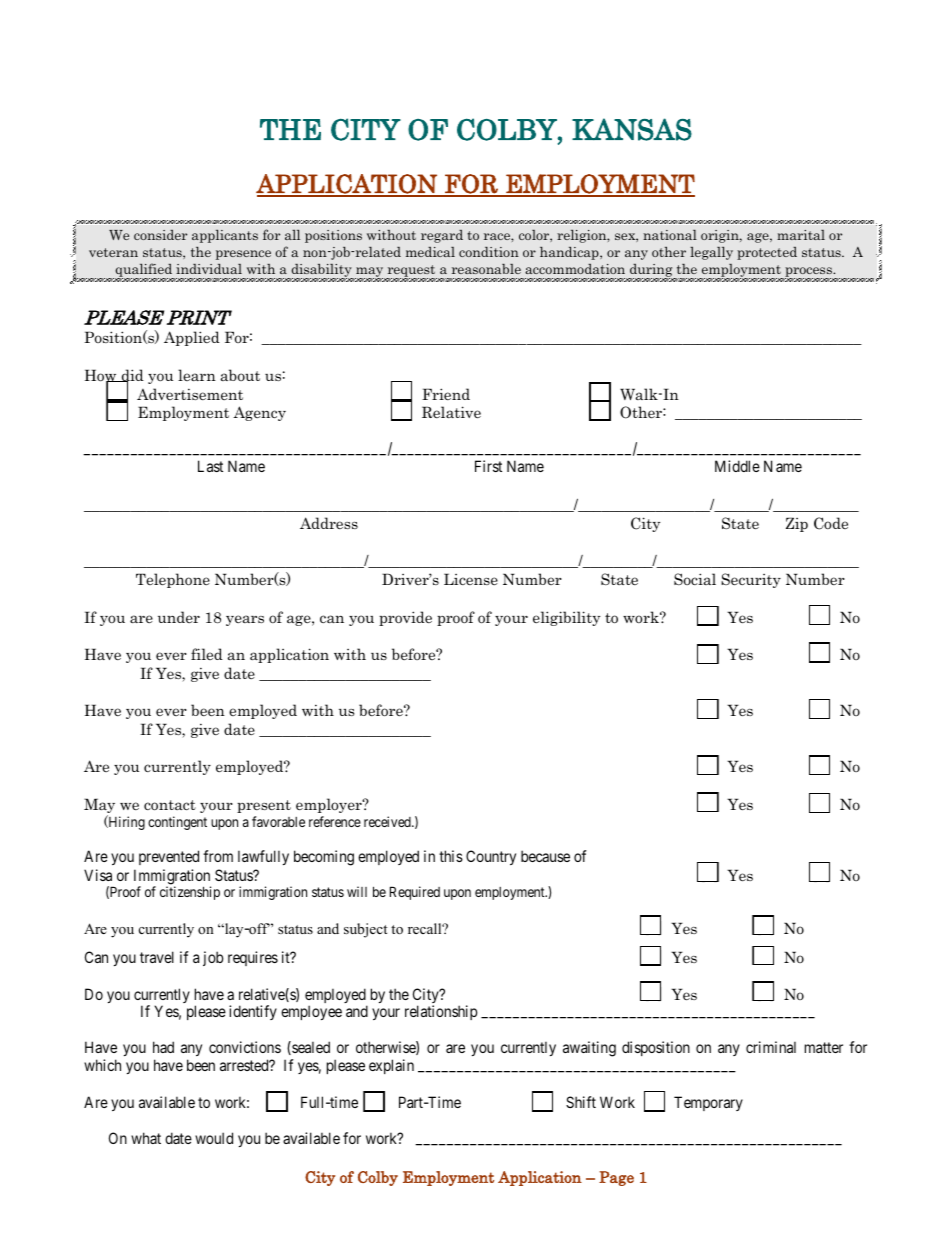 The width and height of the screenshot is (952, 1233). Describe the element at coordinates (405, 618) in the screenshot. I see `provide` at that location.
